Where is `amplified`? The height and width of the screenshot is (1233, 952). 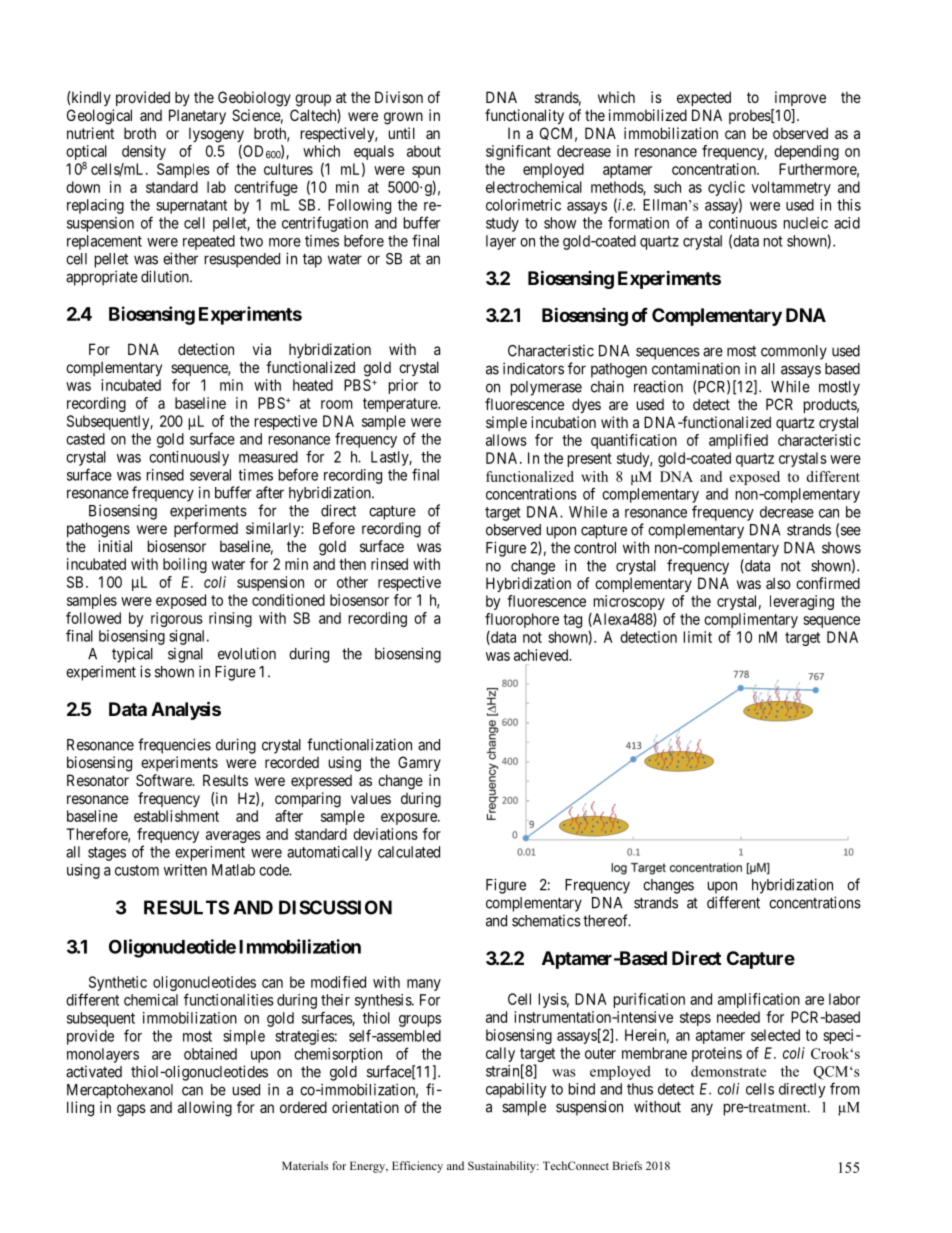 amplified is located at coordinates (738, 441).
